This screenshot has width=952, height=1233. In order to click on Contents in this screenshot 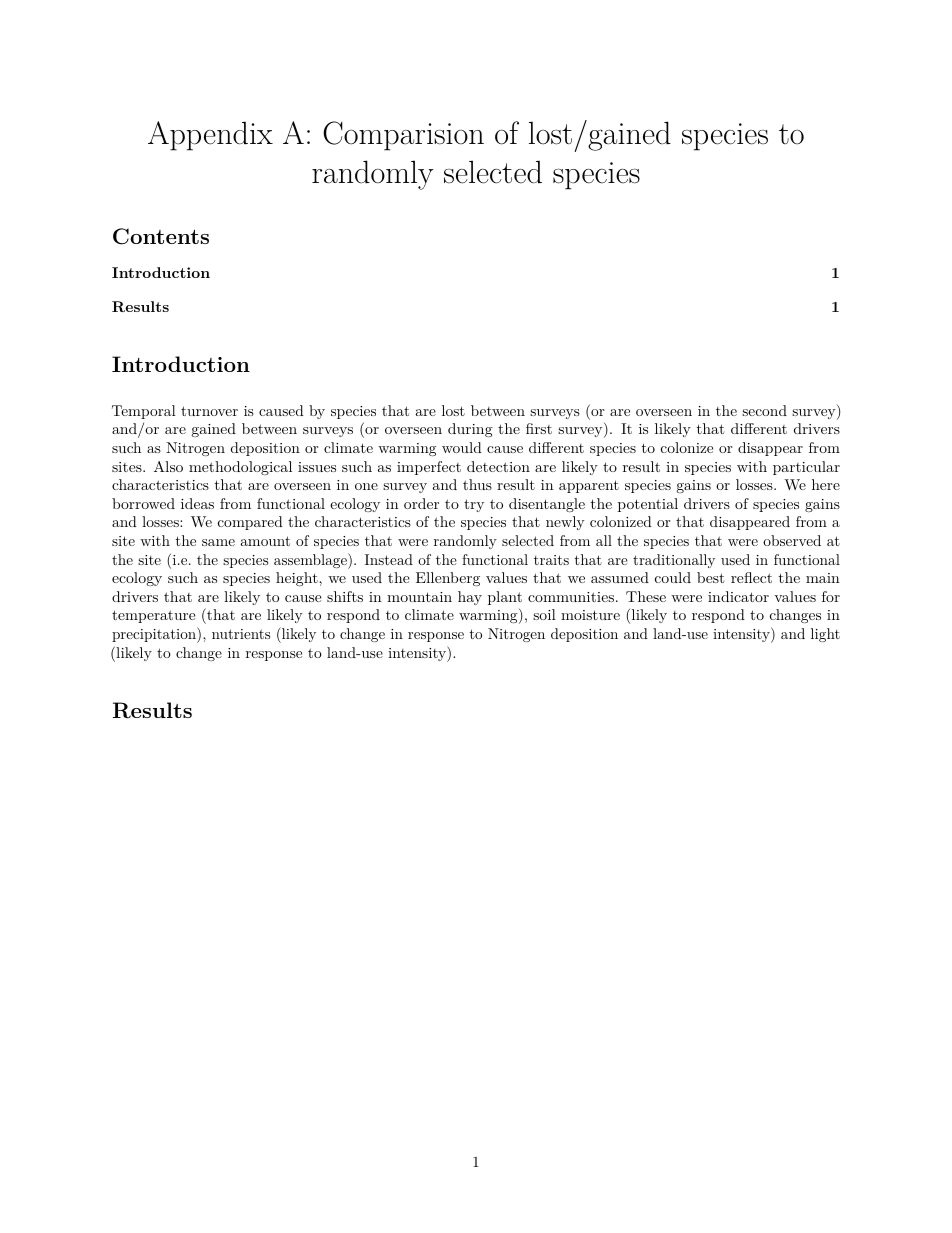, I will do `click(161, 236)`.
